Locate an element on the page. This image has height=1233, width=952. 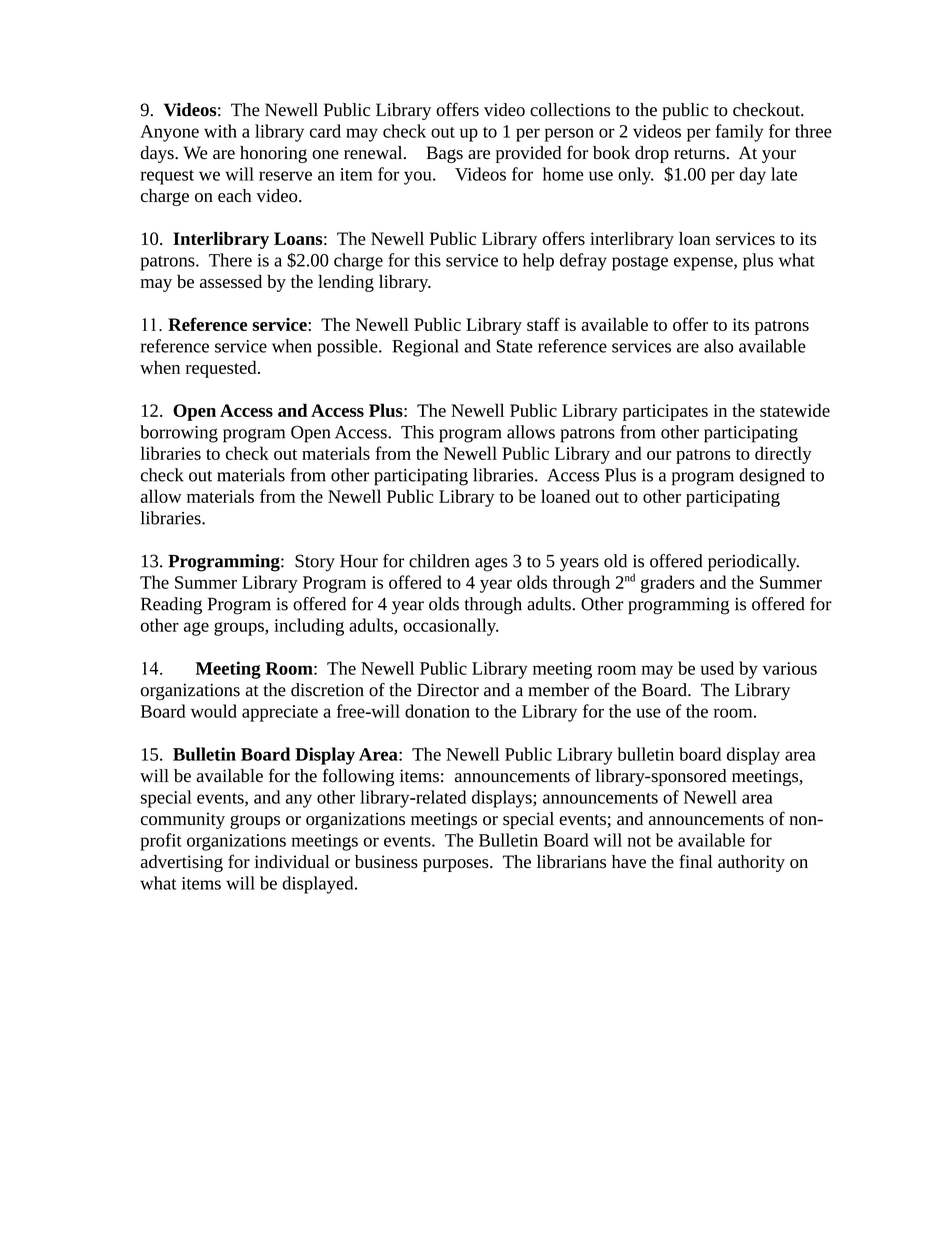
authority is located at coordinates (751, 863).
